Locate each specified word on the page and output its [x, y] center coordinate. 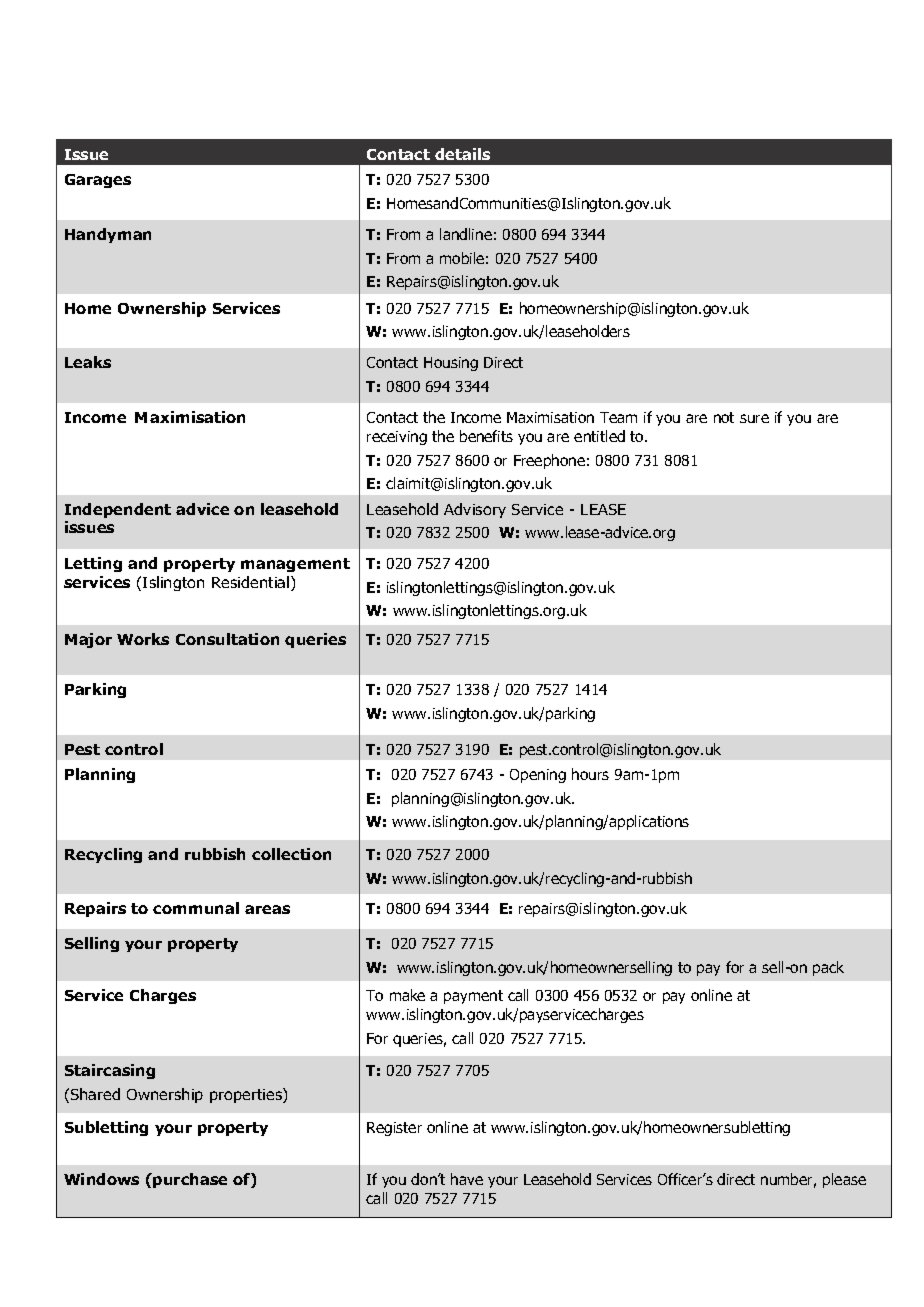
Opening [538, 776]
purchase [190, 1180]
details [462, 154]
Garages [98, 181]
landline [466, 234]
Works [143, 639]
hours [590, 774]
